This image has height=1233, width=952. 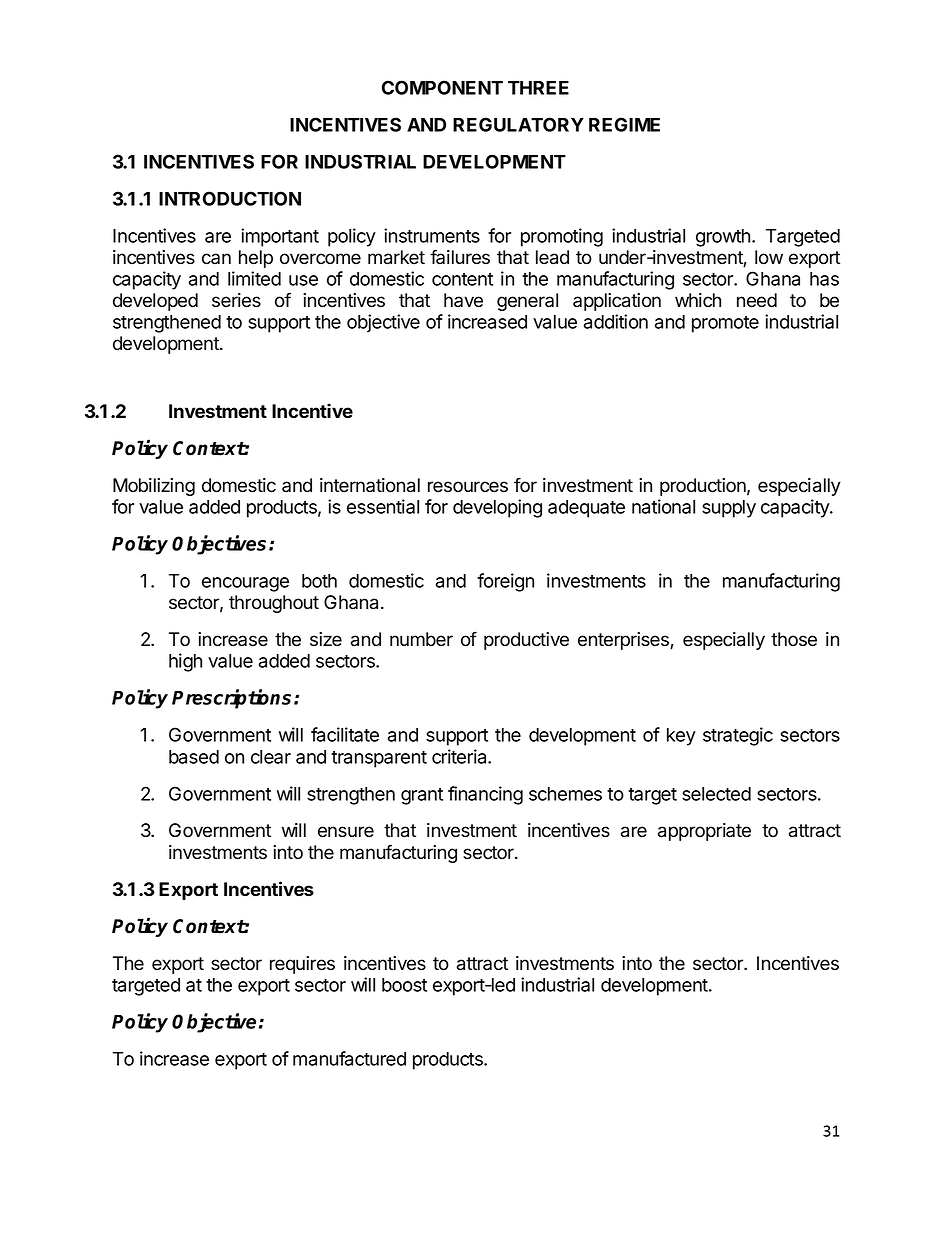 I want to click on REGULATORY, so click(x=518, y=124).
